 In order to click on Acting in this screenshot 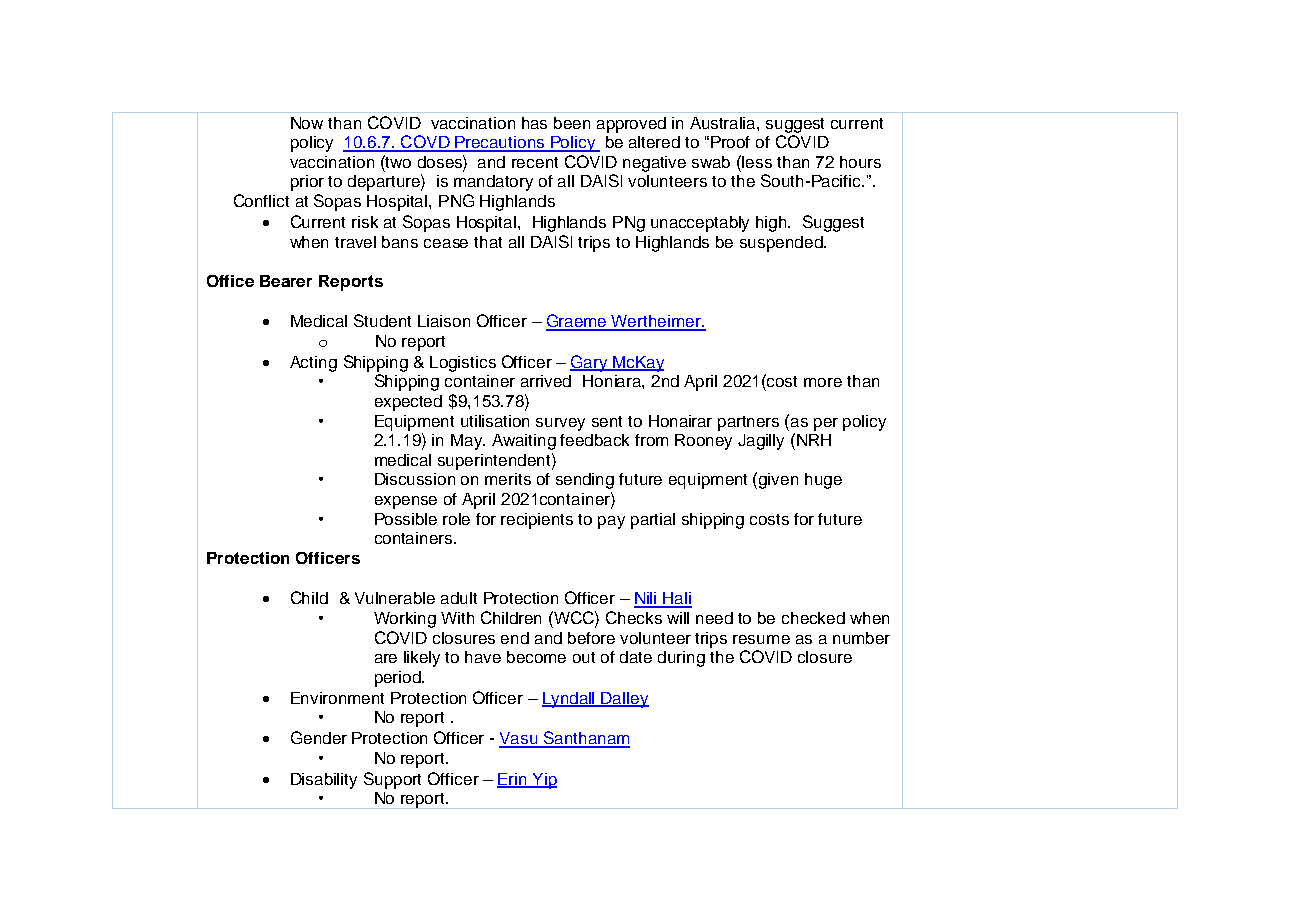, I will do `click(313, 364)`.
